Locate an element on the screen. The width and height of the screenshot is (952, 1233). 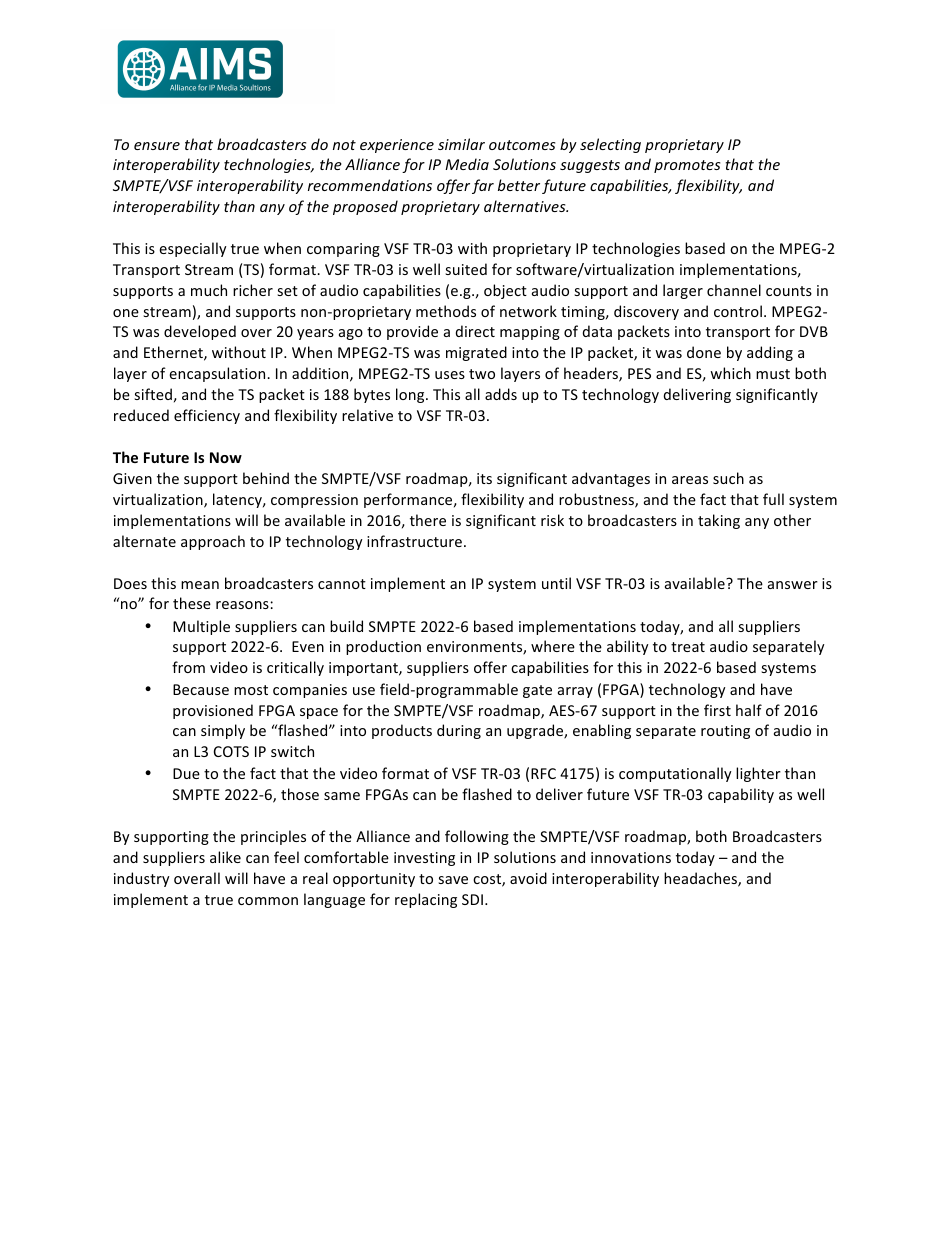
alike is located at coordinates (225, 857).
